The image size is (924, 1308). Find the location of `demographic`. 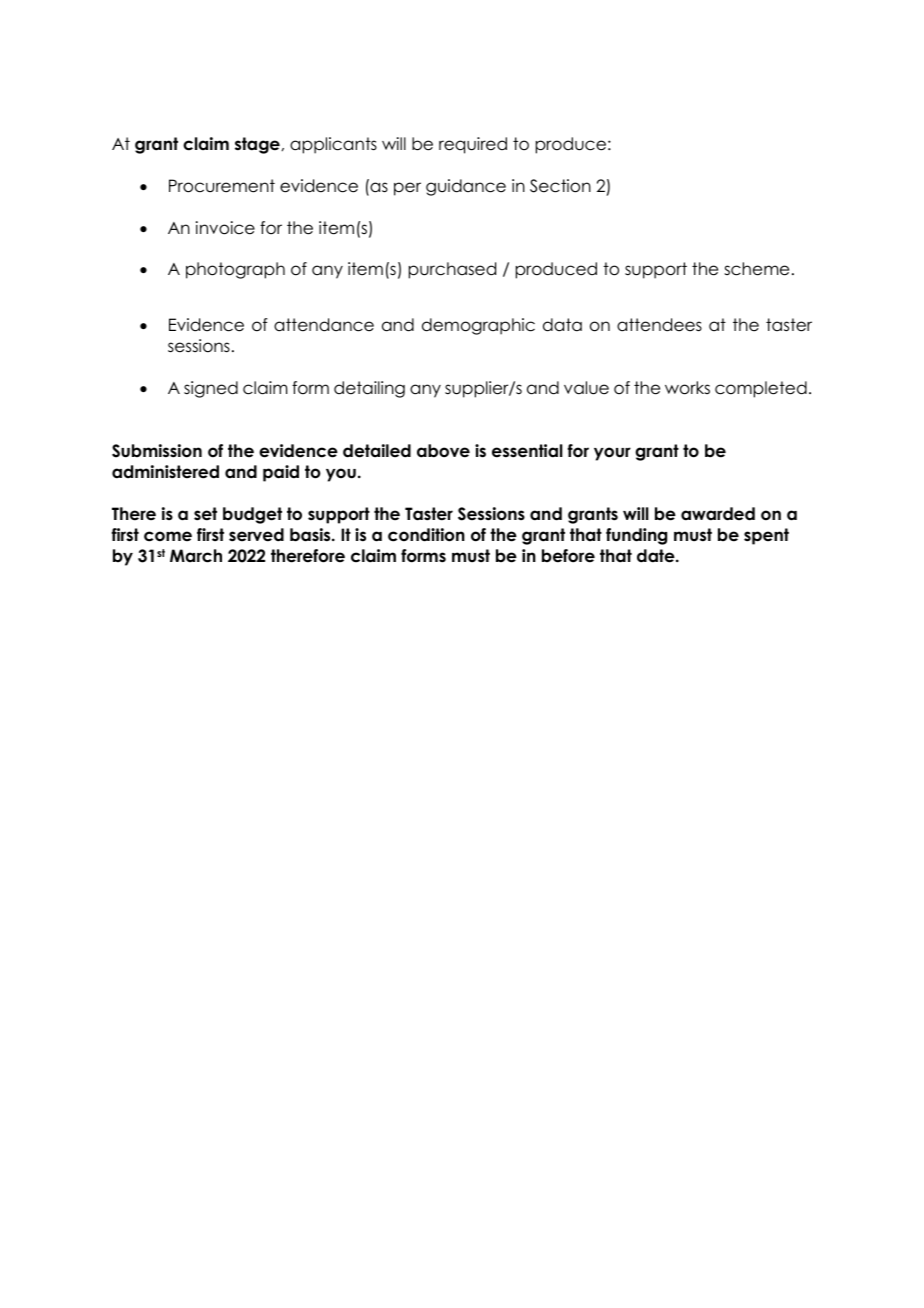

demographic is located at coordinates (478, 326).
